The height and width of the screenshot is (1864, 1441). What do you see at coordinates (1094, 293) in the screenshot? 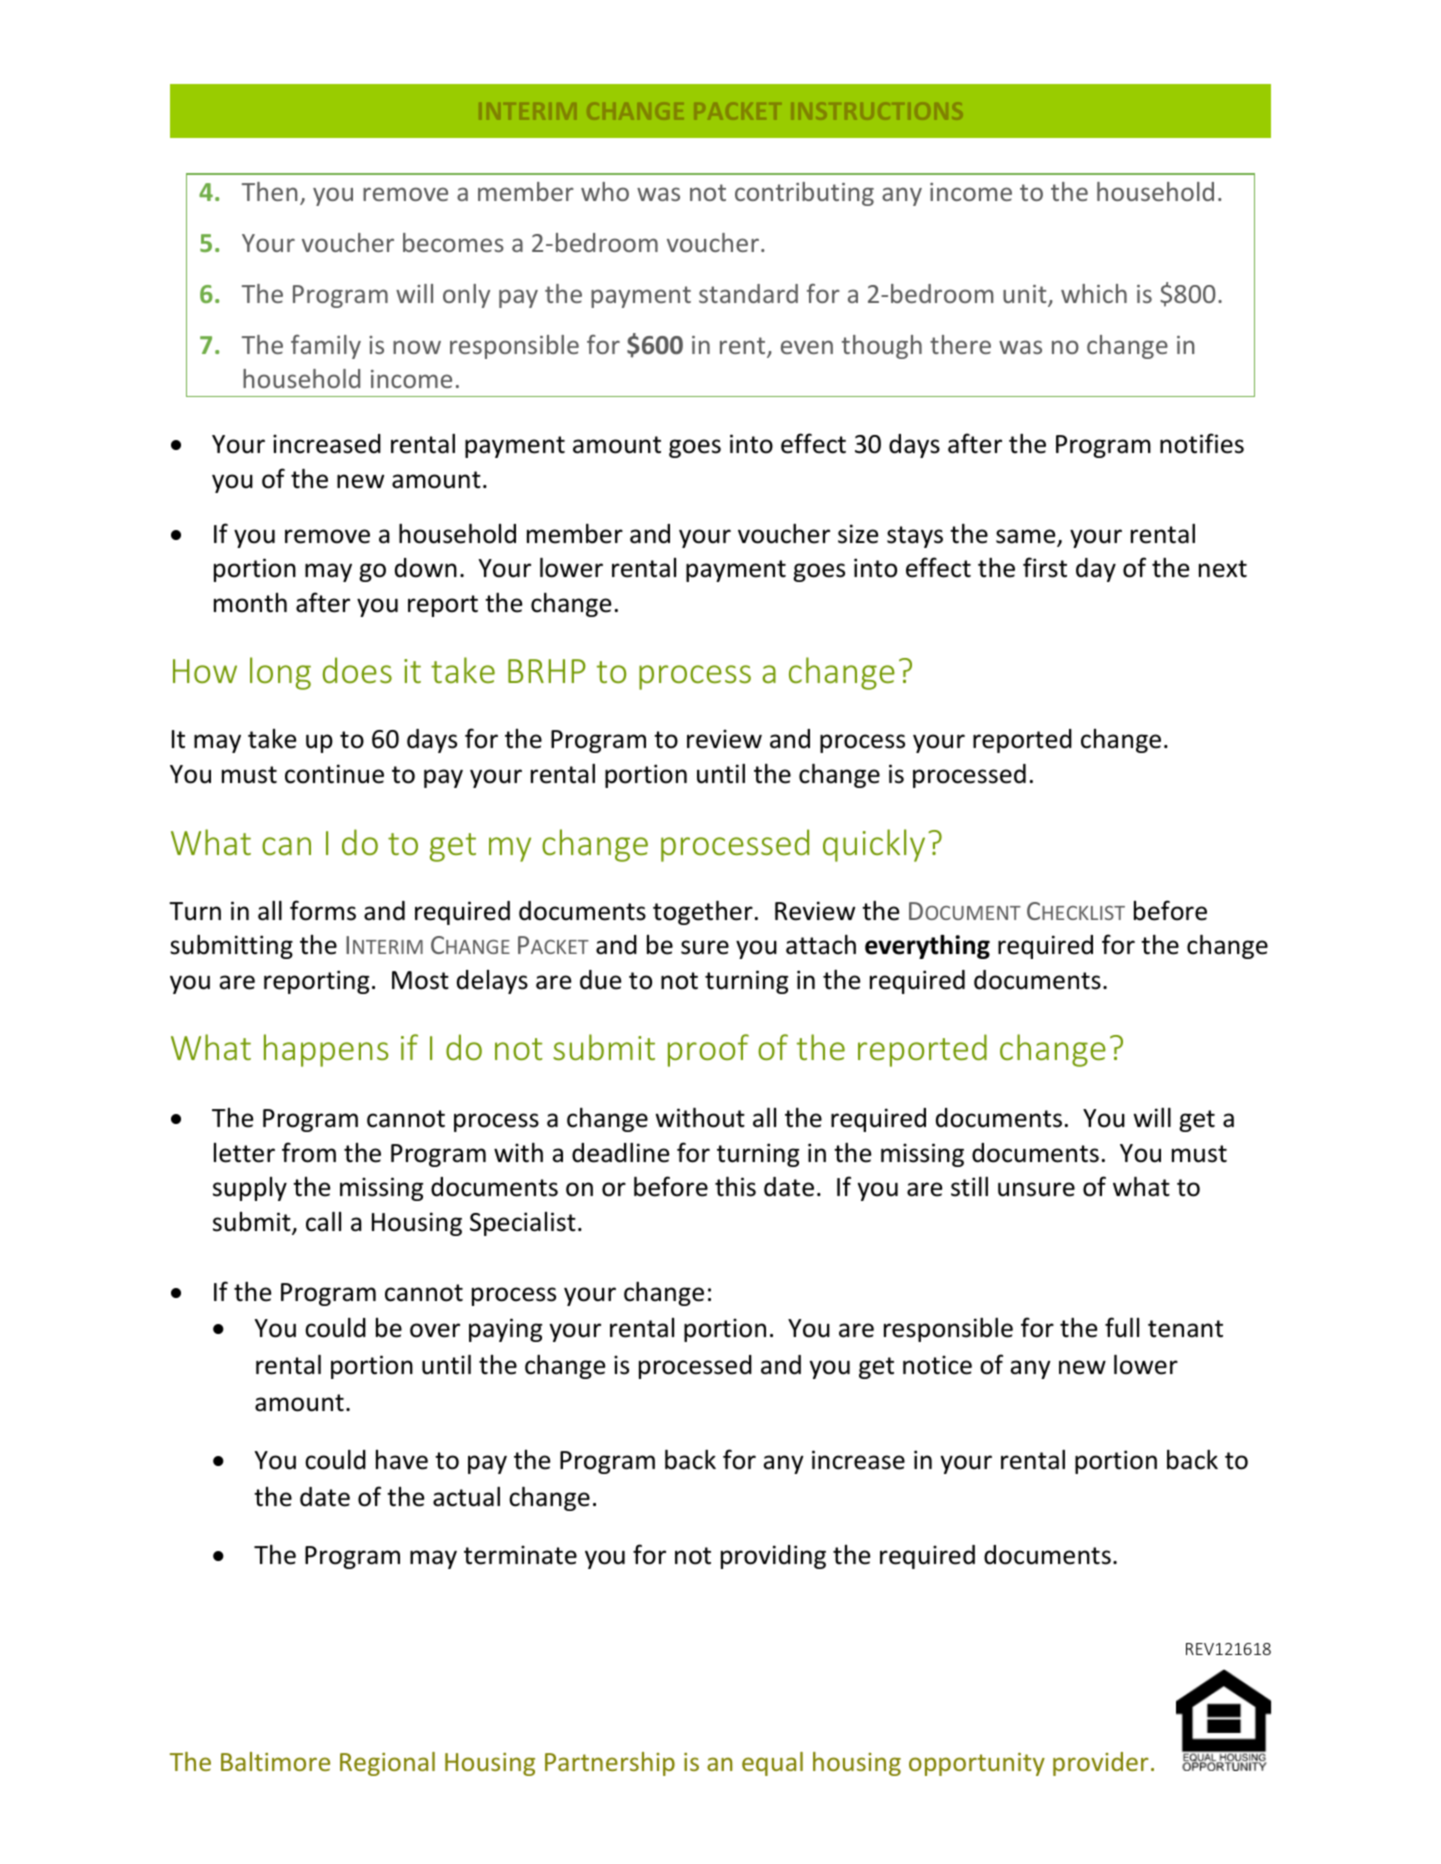
I see `which` at bounding box center [1094, 293].
